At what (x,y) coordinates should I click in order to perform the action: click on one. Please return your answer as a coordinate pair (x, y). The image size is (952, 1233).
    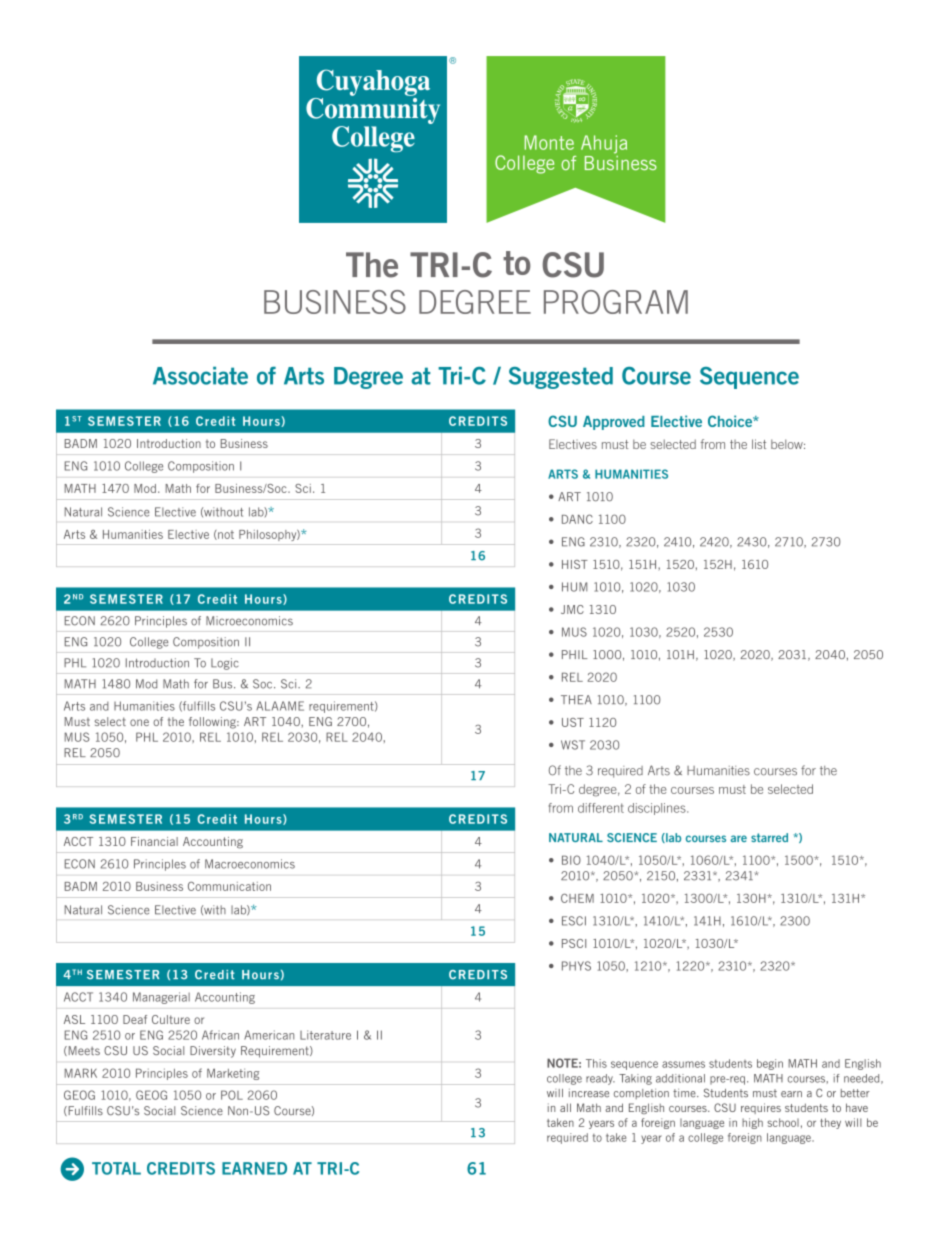
    Looking at the image, I should click on (139, 722).
